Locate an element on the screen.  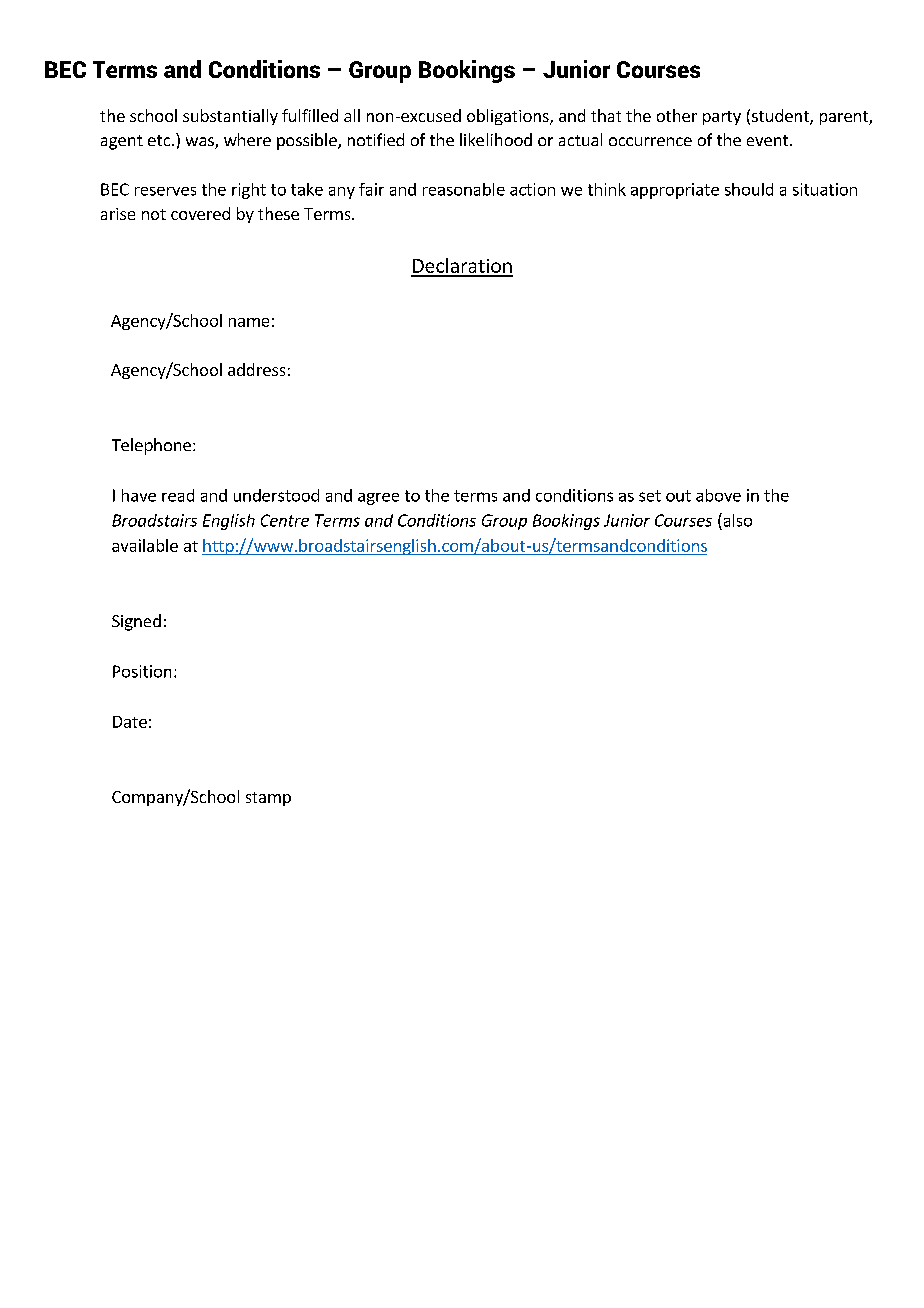
was is located at coordinates (201, 143).
